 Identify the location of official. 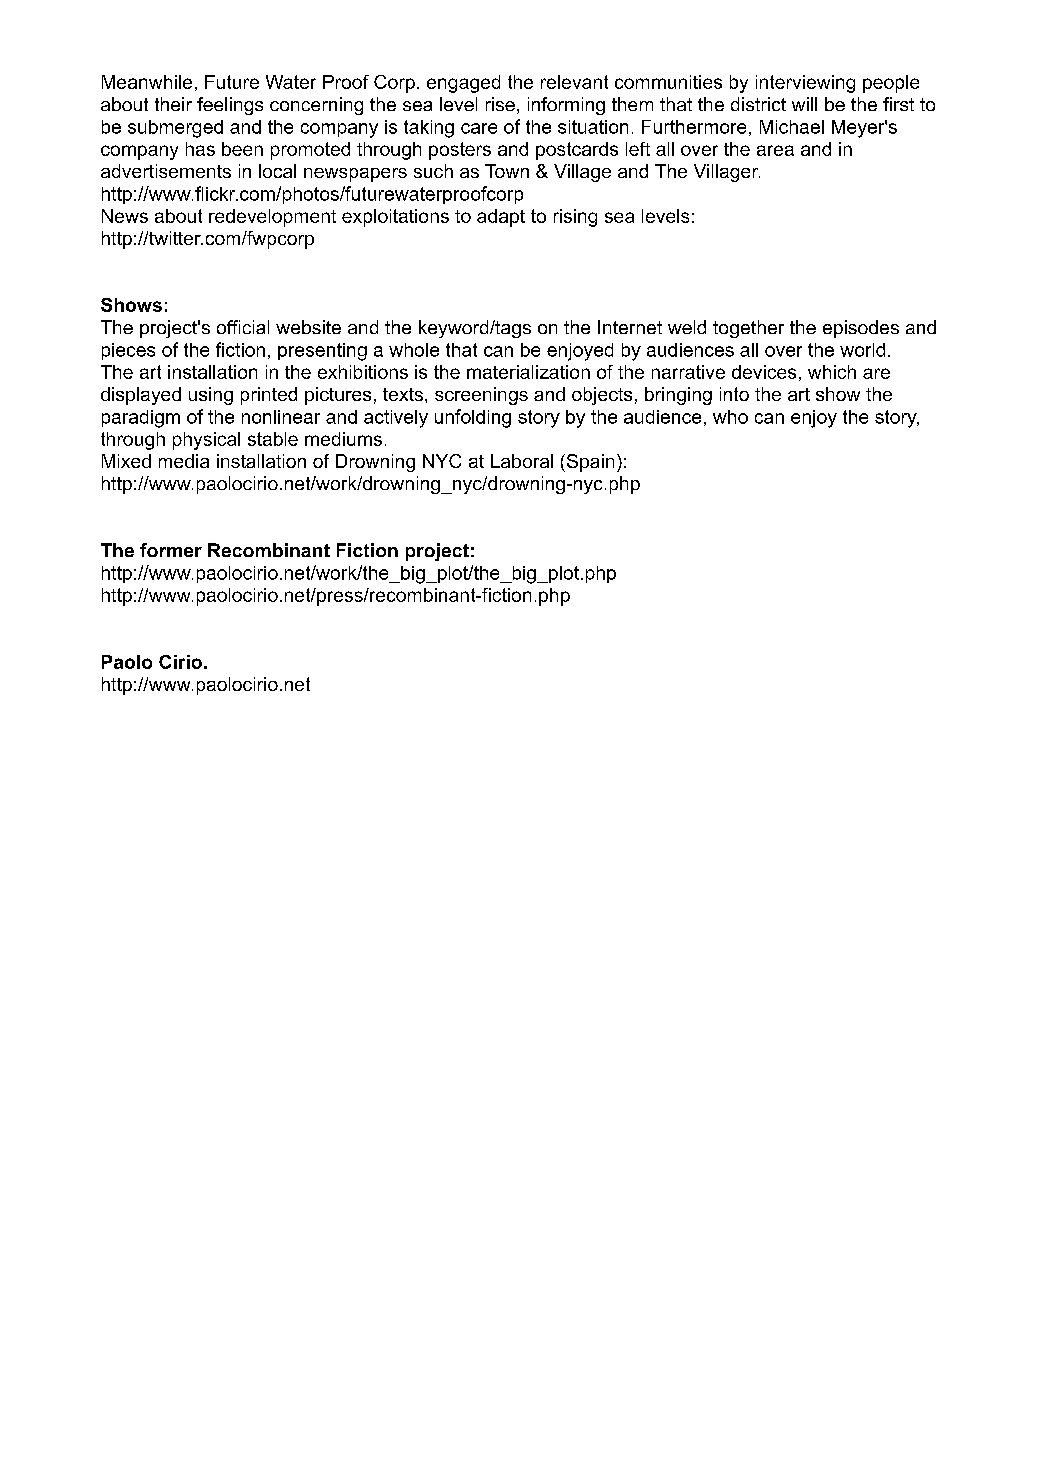
(243, 327).
